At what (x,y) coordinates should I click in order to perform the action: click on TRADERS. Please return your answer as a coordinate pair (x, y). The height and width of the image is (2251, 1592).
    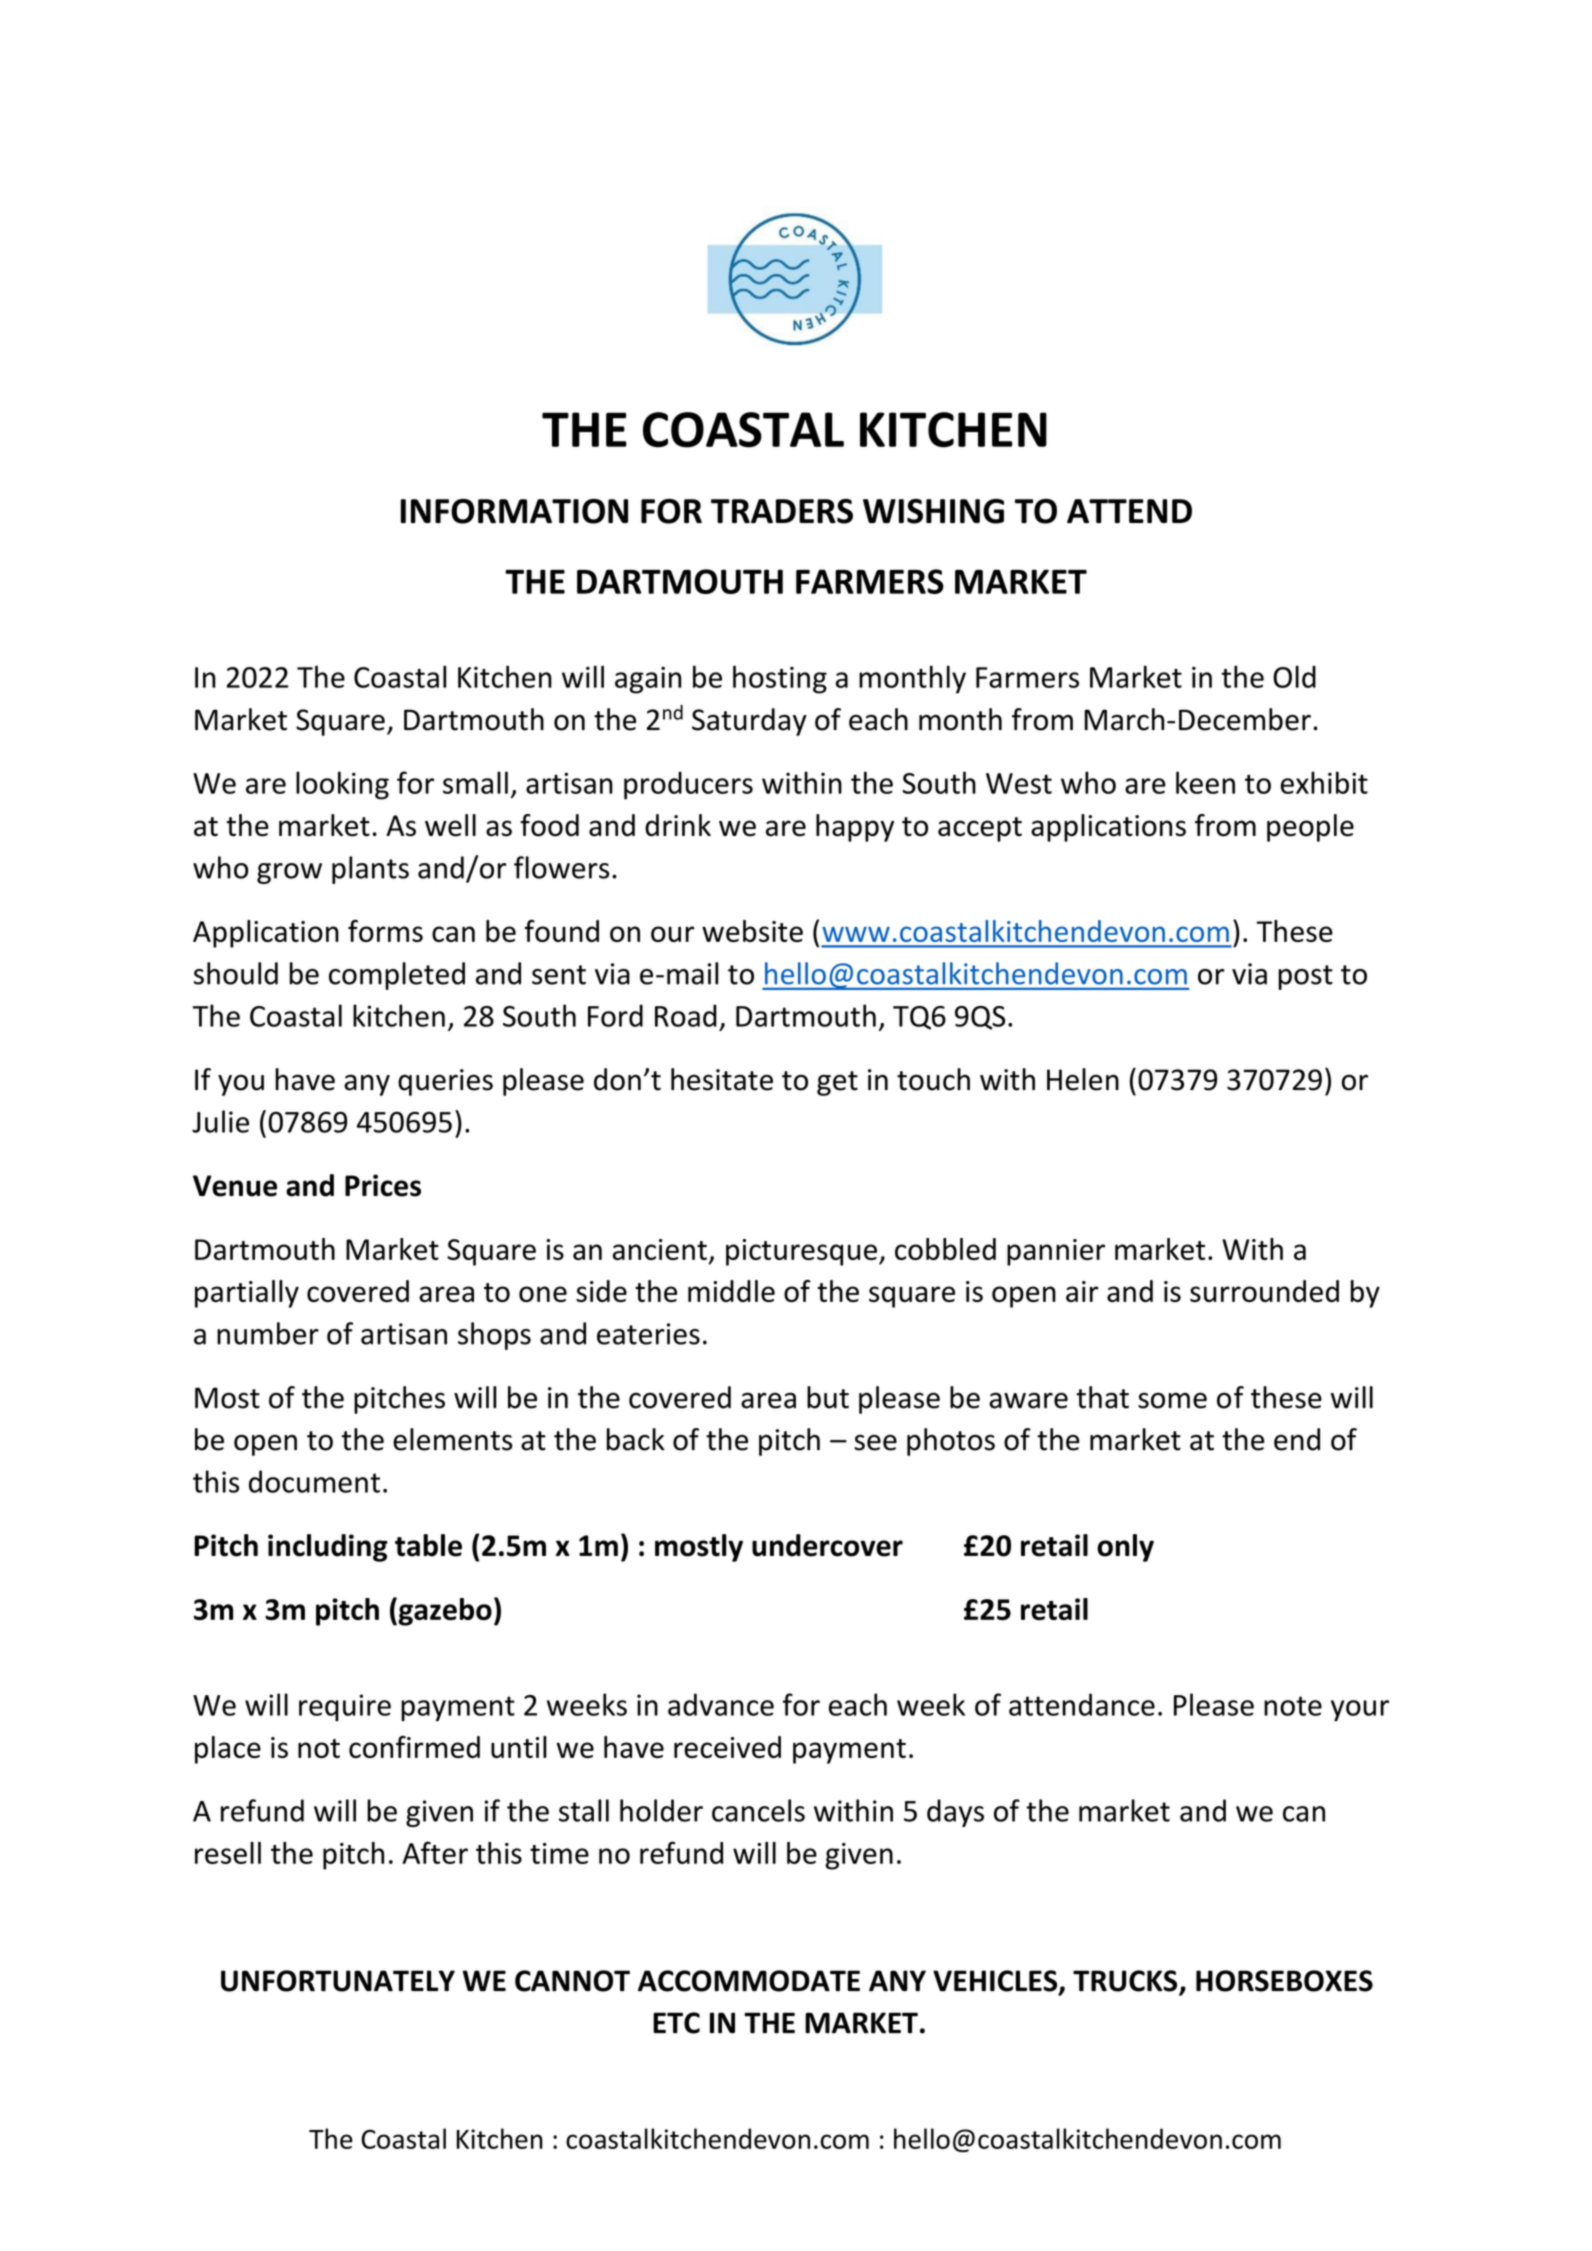
    Looking at the image, I should click on (782, 511).
